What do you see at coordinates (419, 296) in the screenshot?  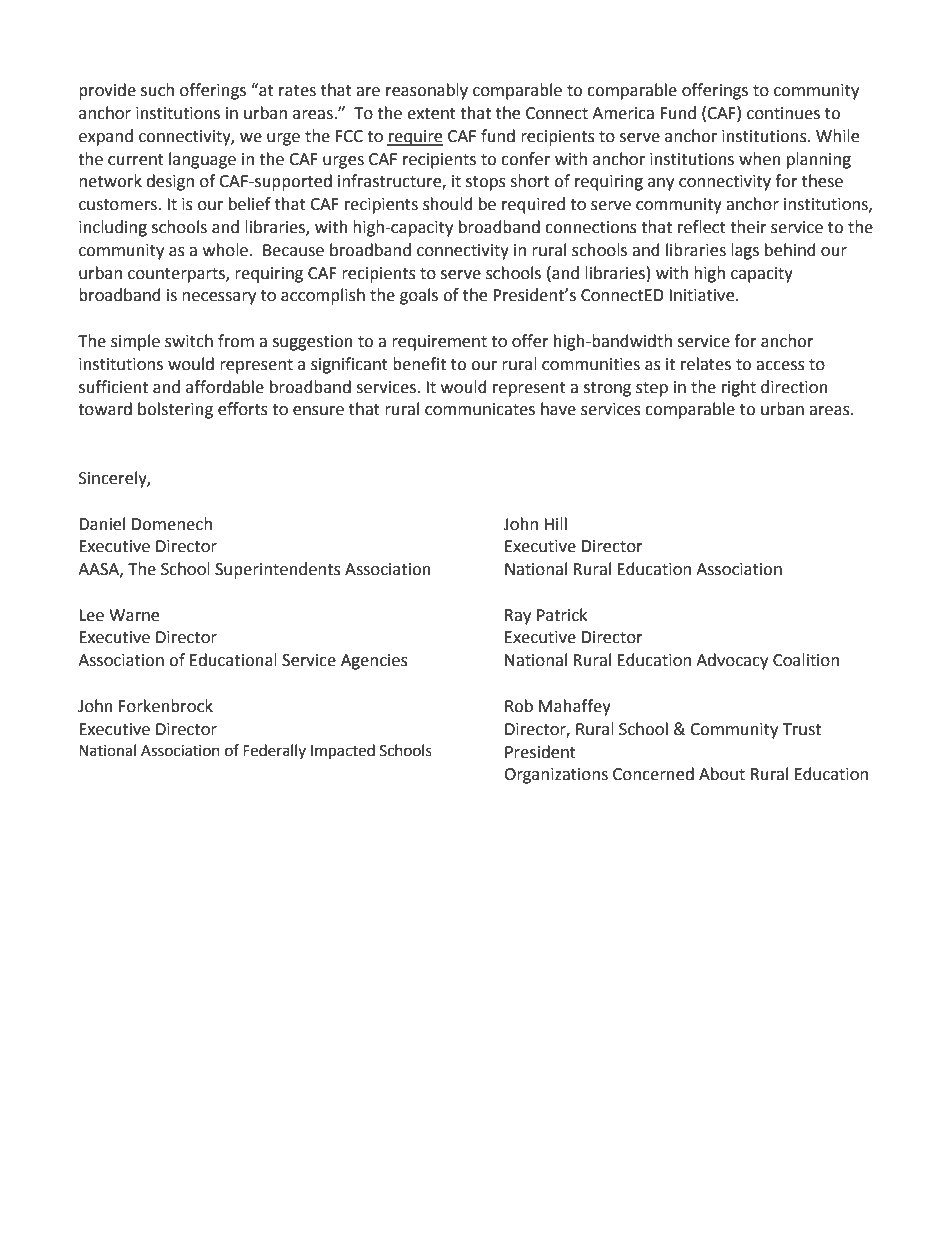 I see `goals` at bounding box center [419, 296].
